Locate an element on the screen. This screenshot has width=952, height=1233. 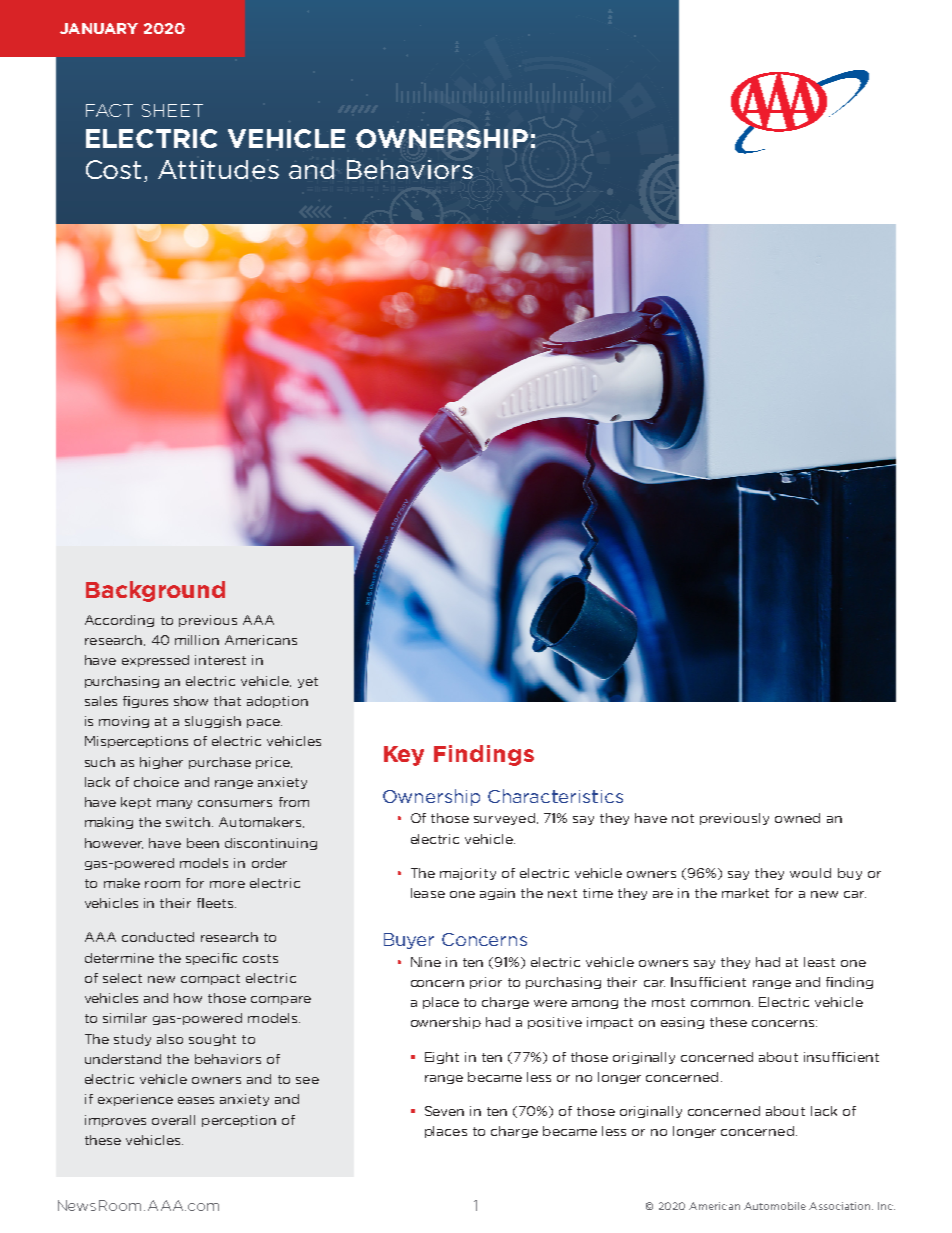
surveyed is located at coordinates (504, 819).
